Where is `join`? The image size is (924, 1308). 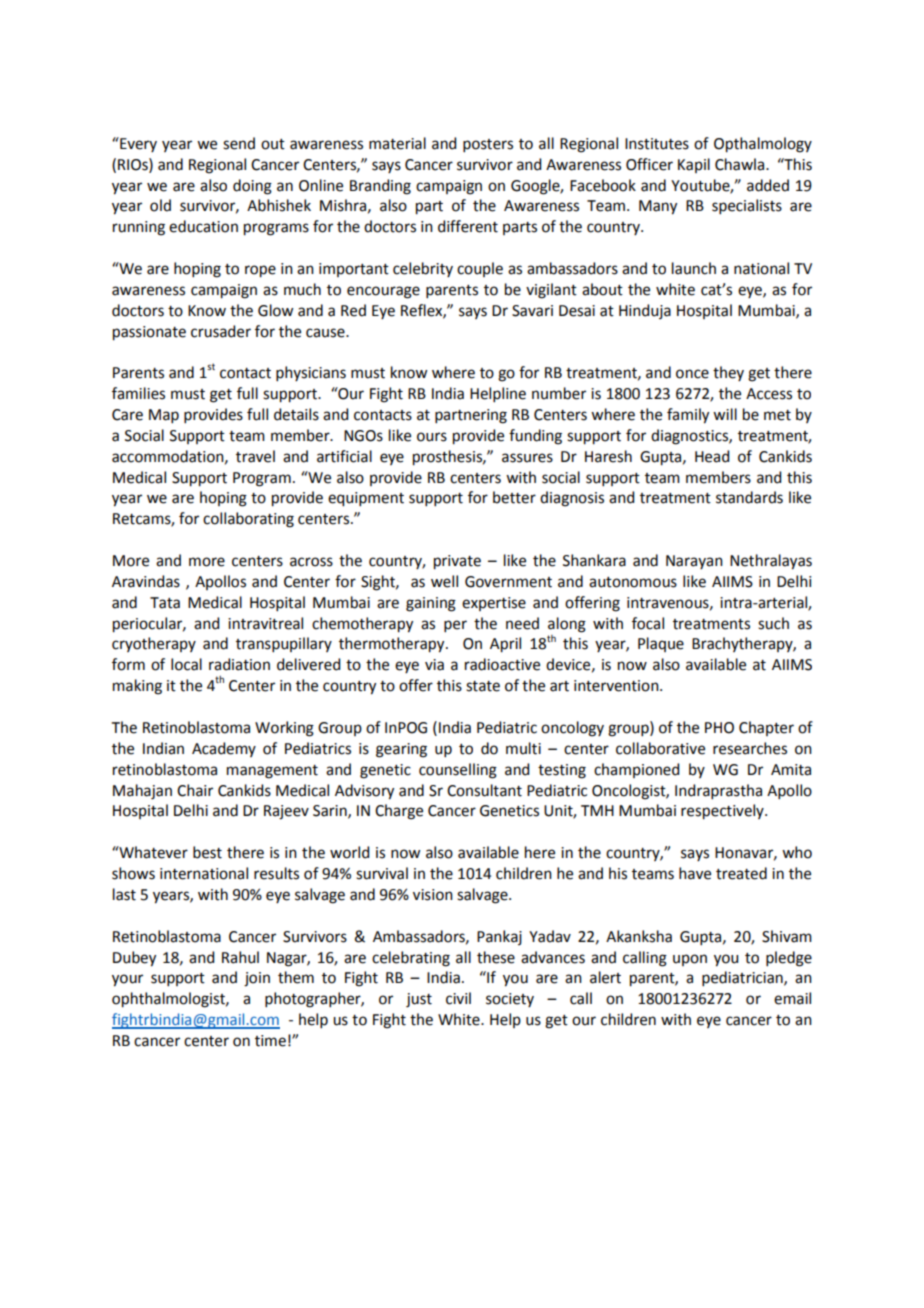
join is located at coordinates (257, 979).
